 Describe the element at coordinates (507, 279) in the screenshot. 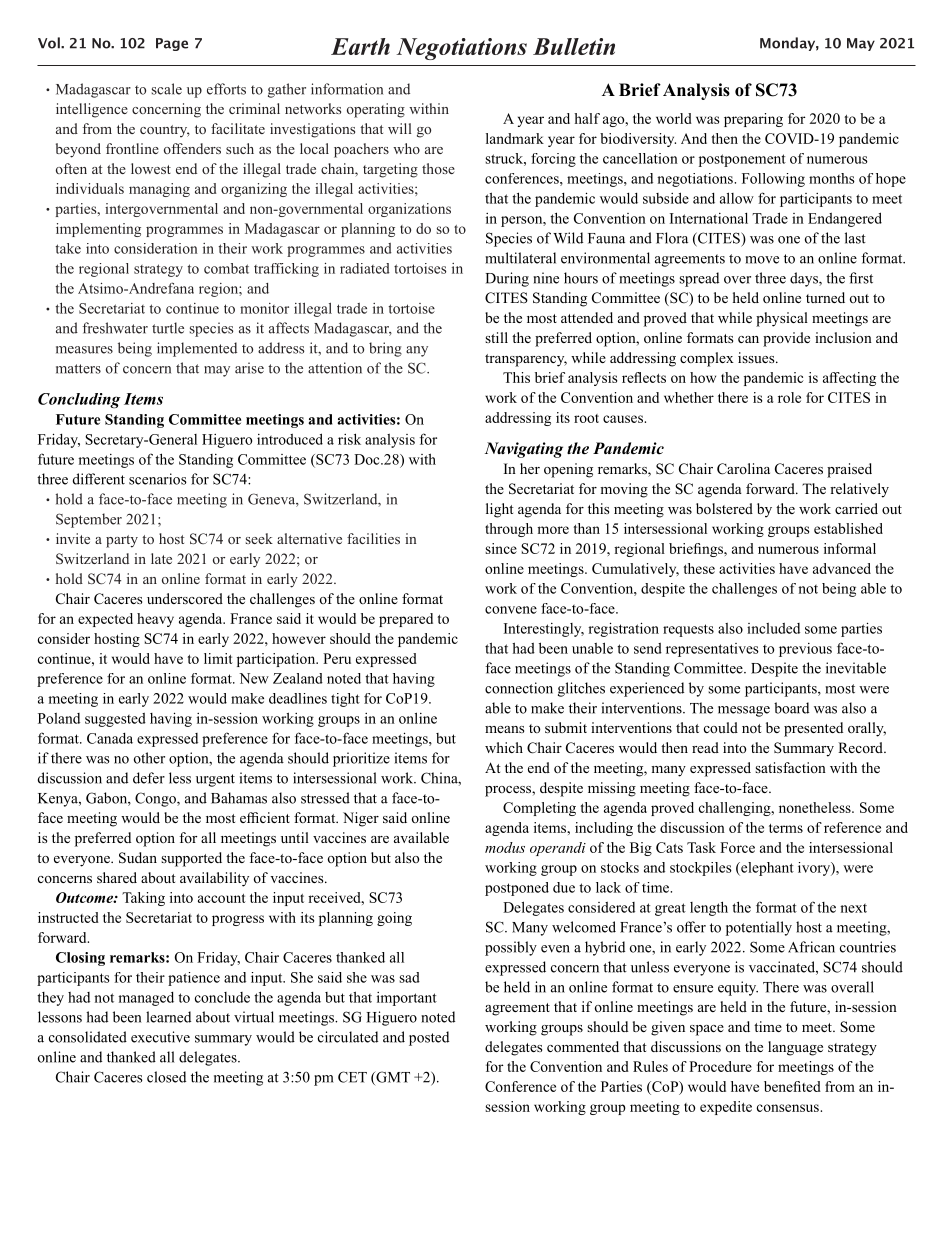

I see `During` at that location.
